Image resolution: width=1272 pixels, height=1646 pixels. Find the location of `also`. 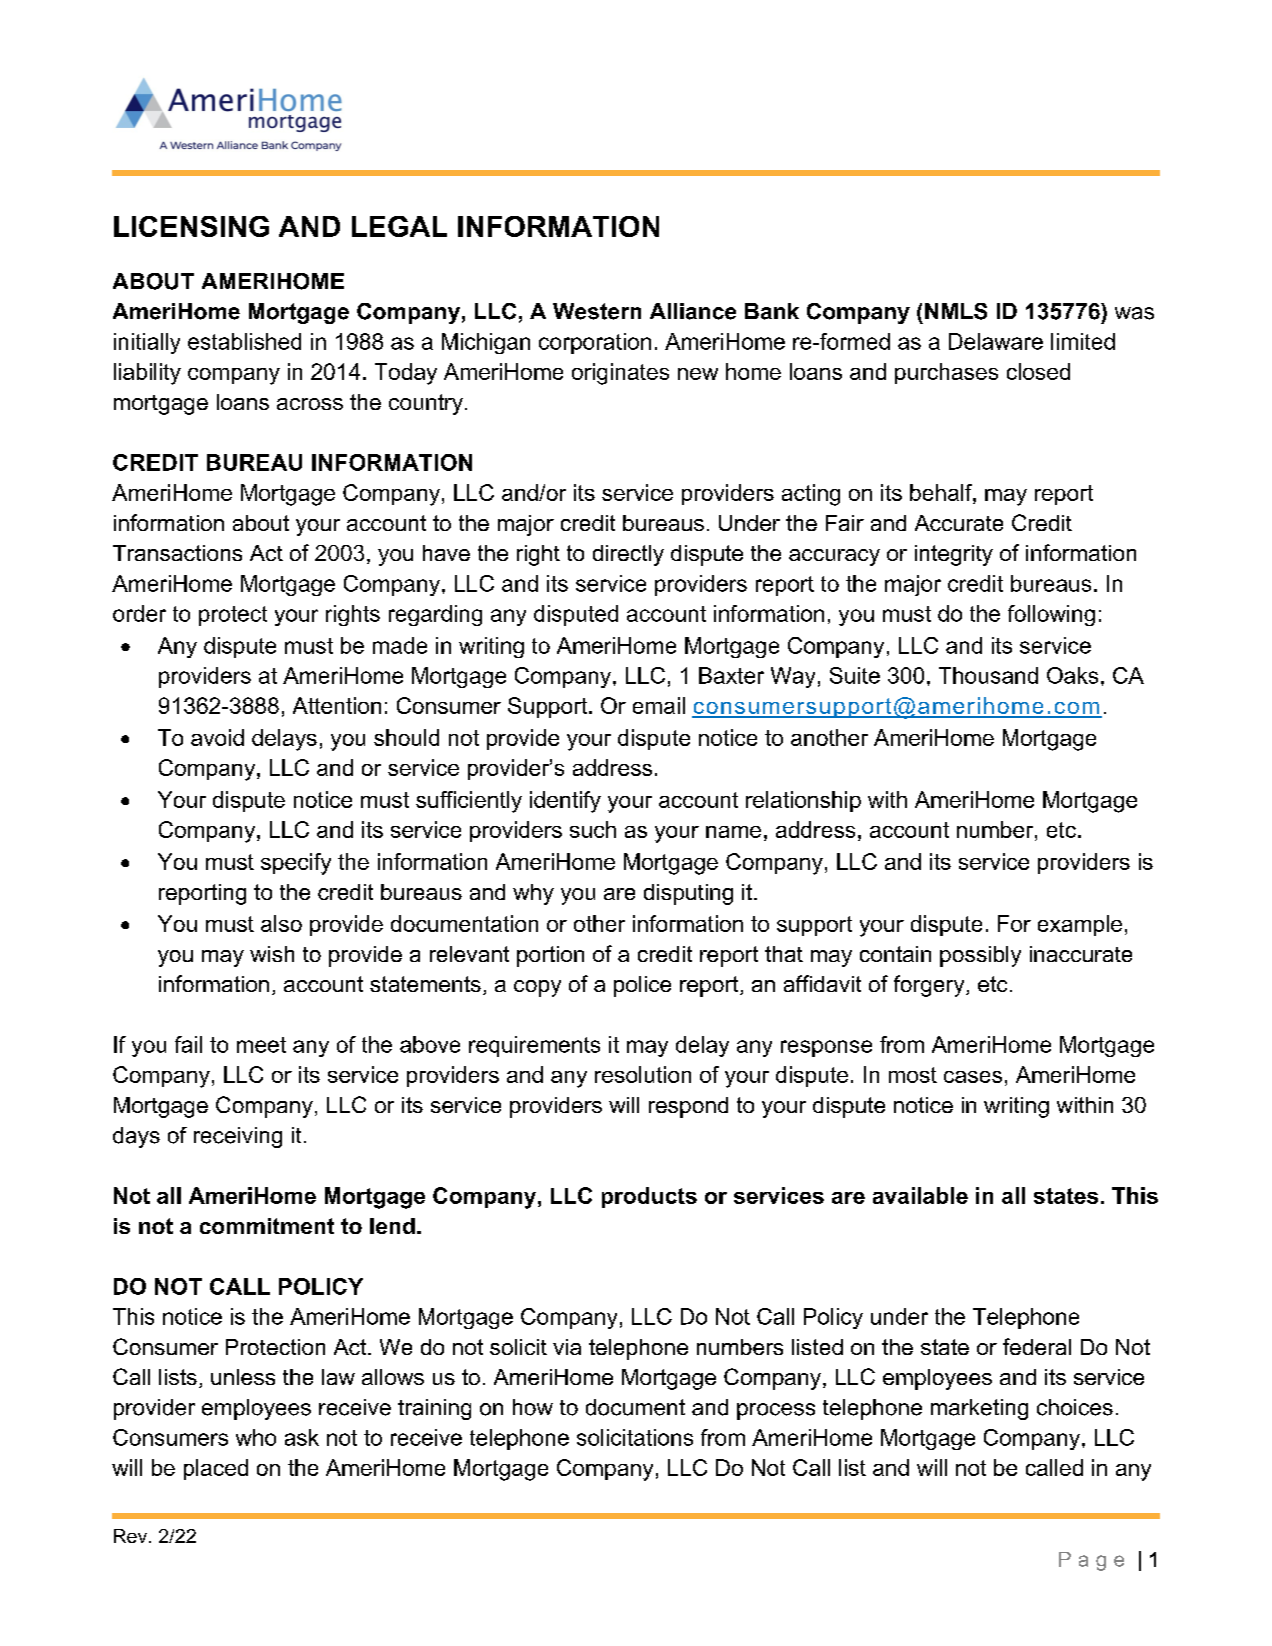

also is located at coordinates (281, 923).
